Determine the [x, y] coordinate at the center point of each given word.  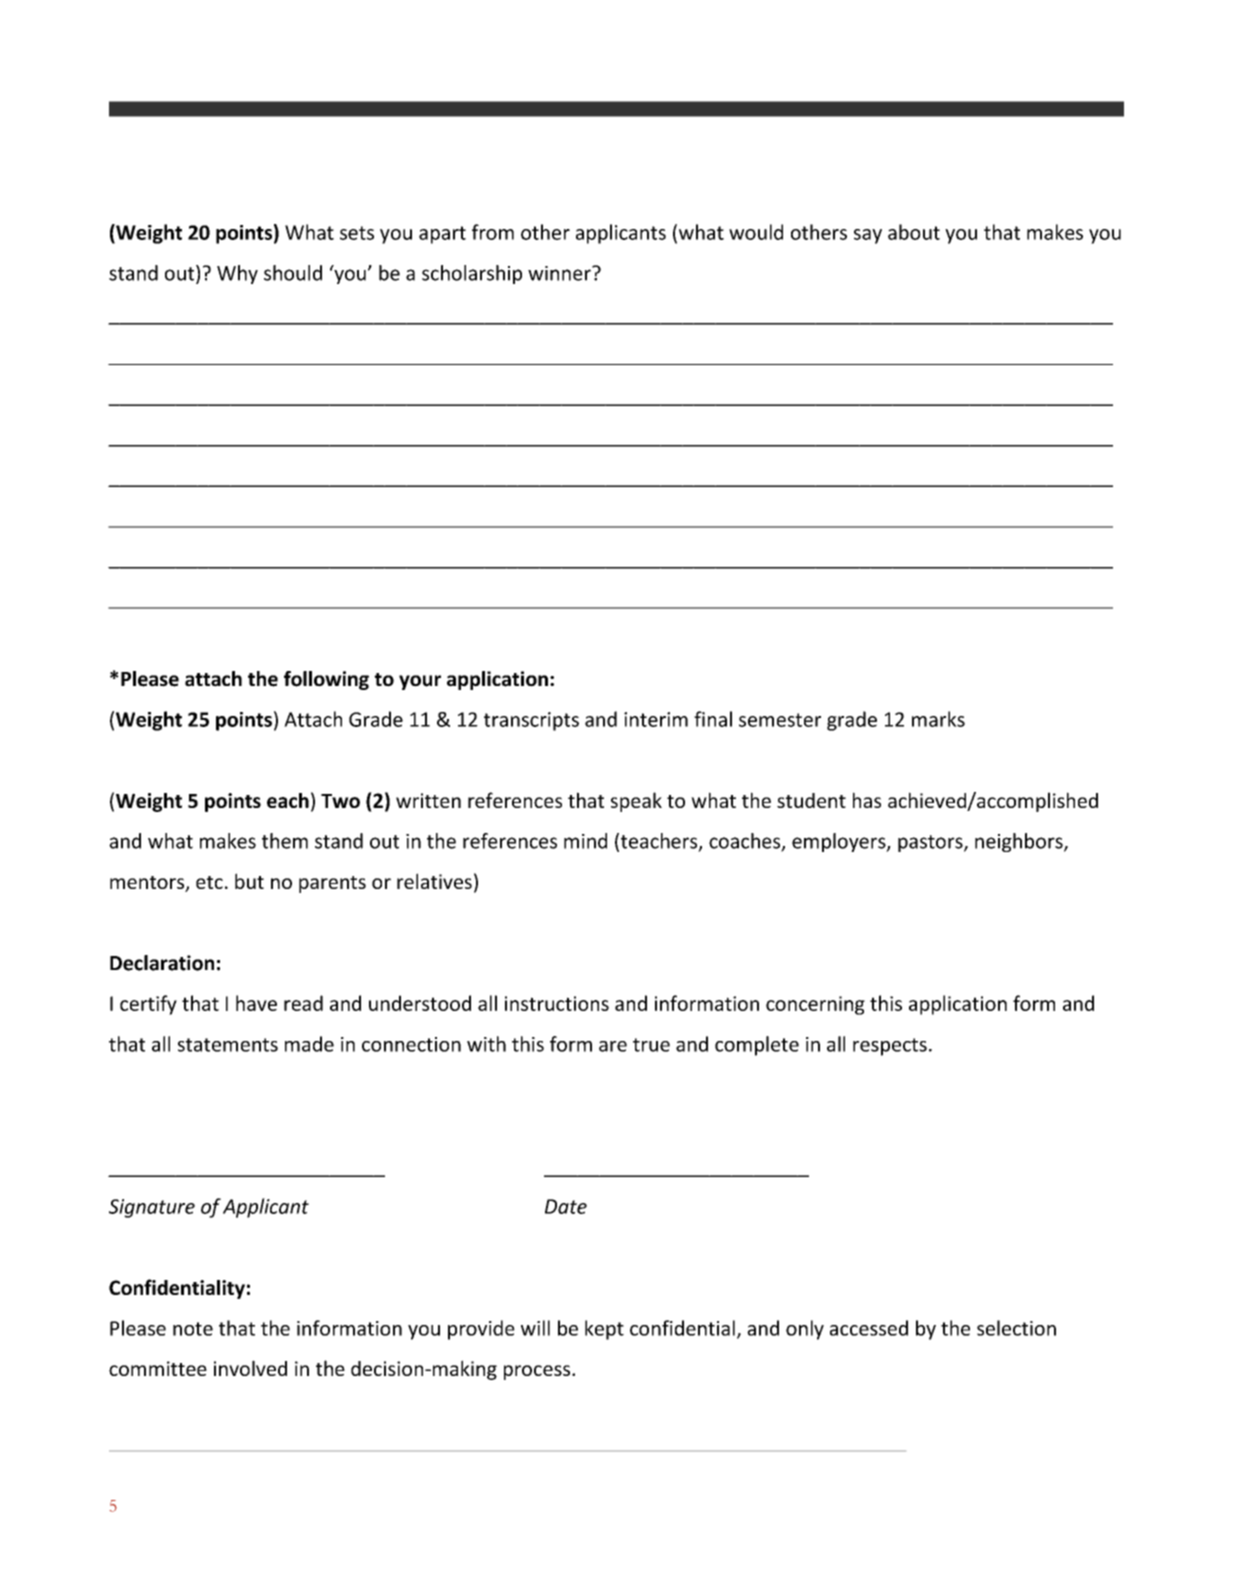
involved [250, 1368]
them [285, 841]
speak [636, 802]
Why [237, 274]
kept [604, 1330]
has [867, 800]
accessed [869, 1328]
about [914, 232]
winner [560, 273]
